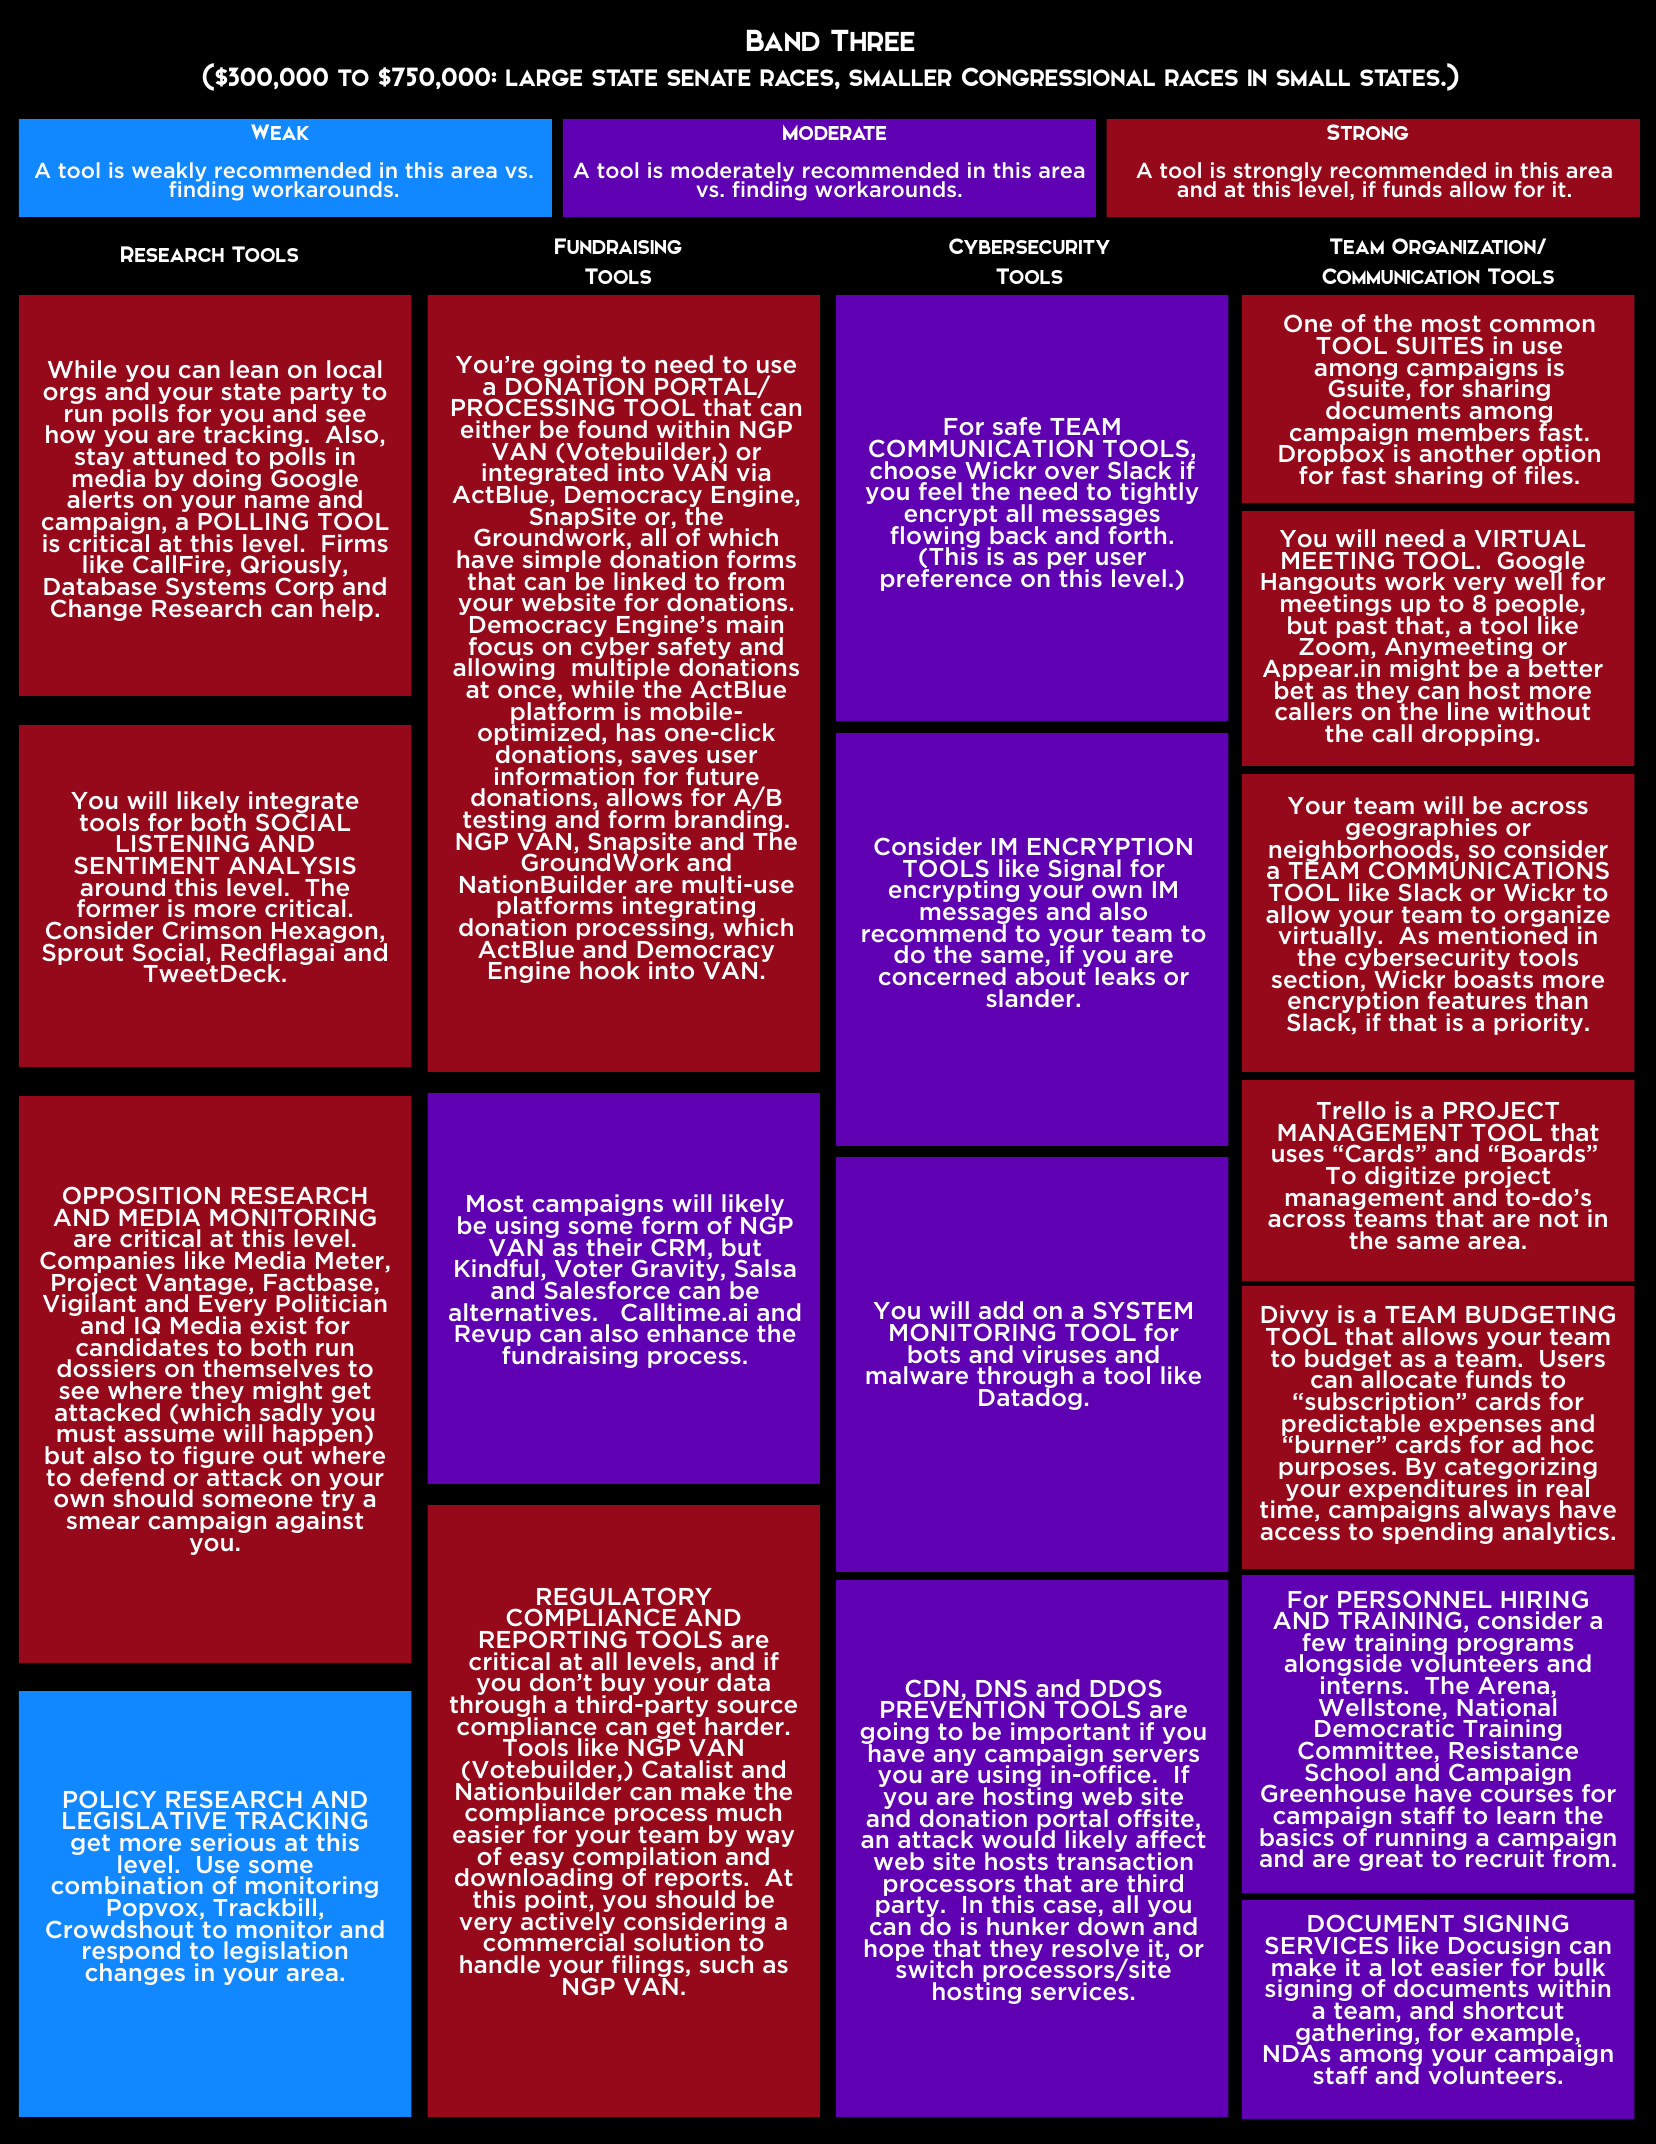 This document has width=1656, height=2144. Describe the element at coordinates (753, 472) in the document. I see `via` at that location.
